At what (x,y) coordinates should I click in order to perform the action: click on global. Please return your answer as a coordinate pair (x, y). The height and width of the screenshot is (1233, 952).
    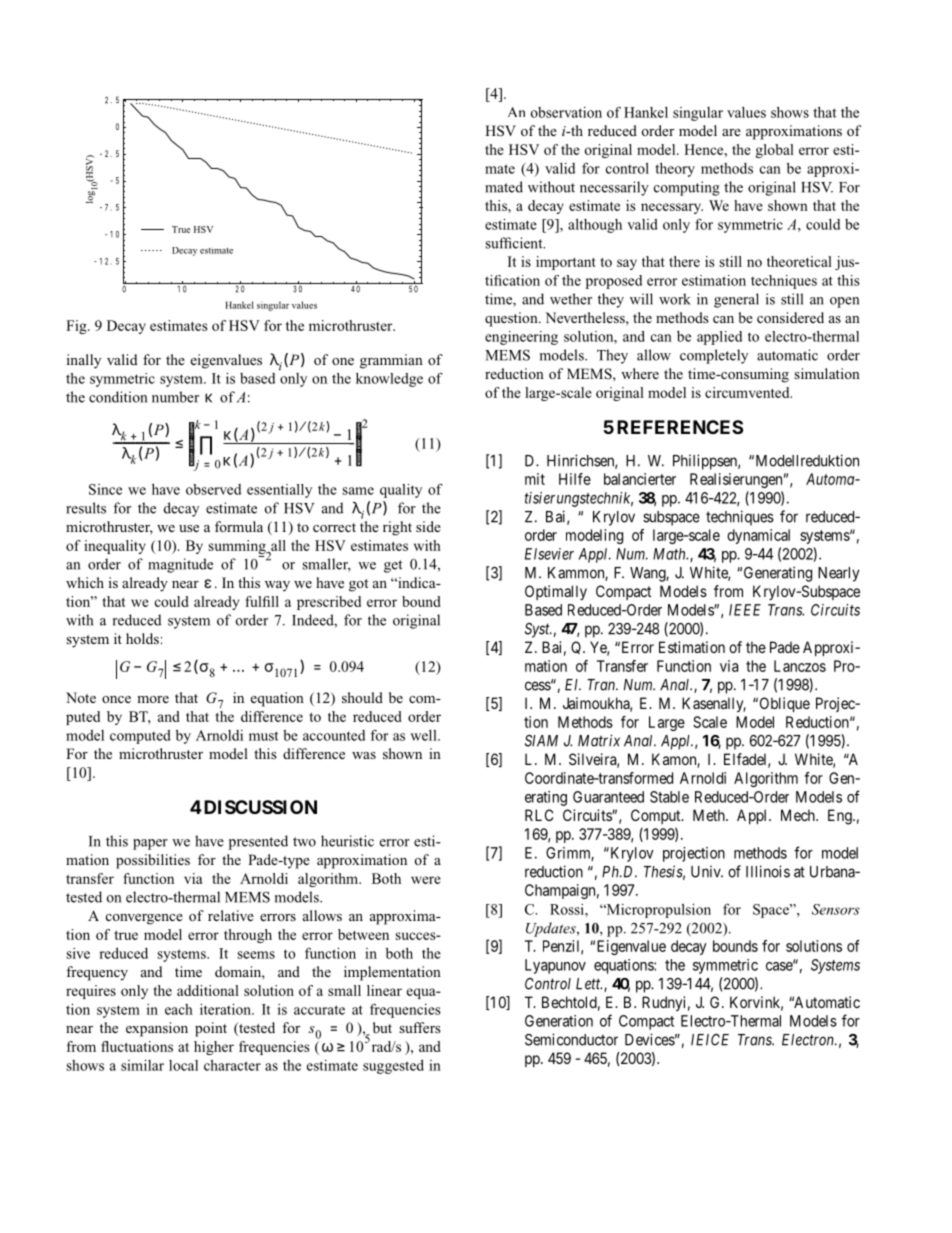
    Looking at the image, I should click on (775, 151).
